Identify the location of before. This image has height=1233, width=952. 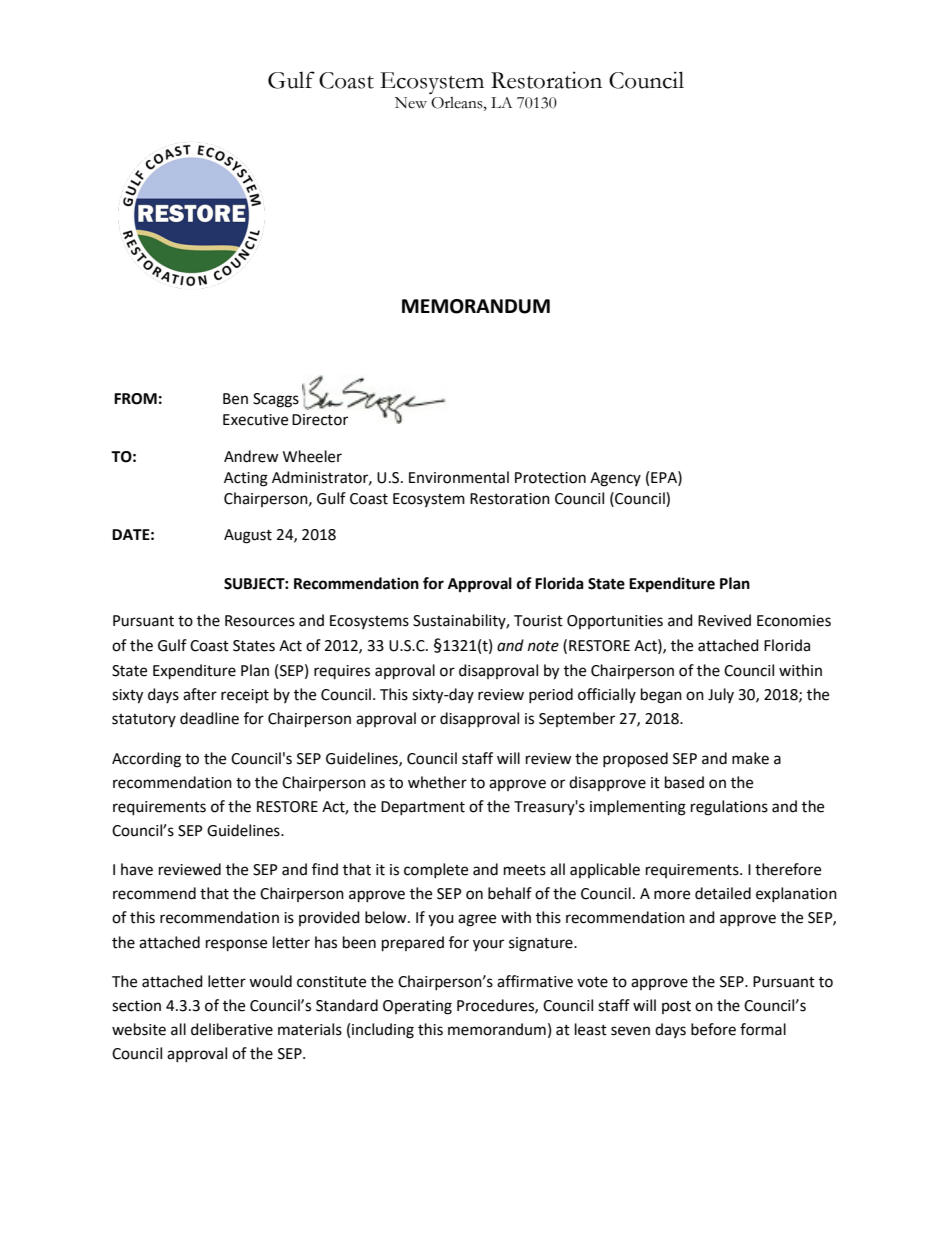
(713, 1029).
